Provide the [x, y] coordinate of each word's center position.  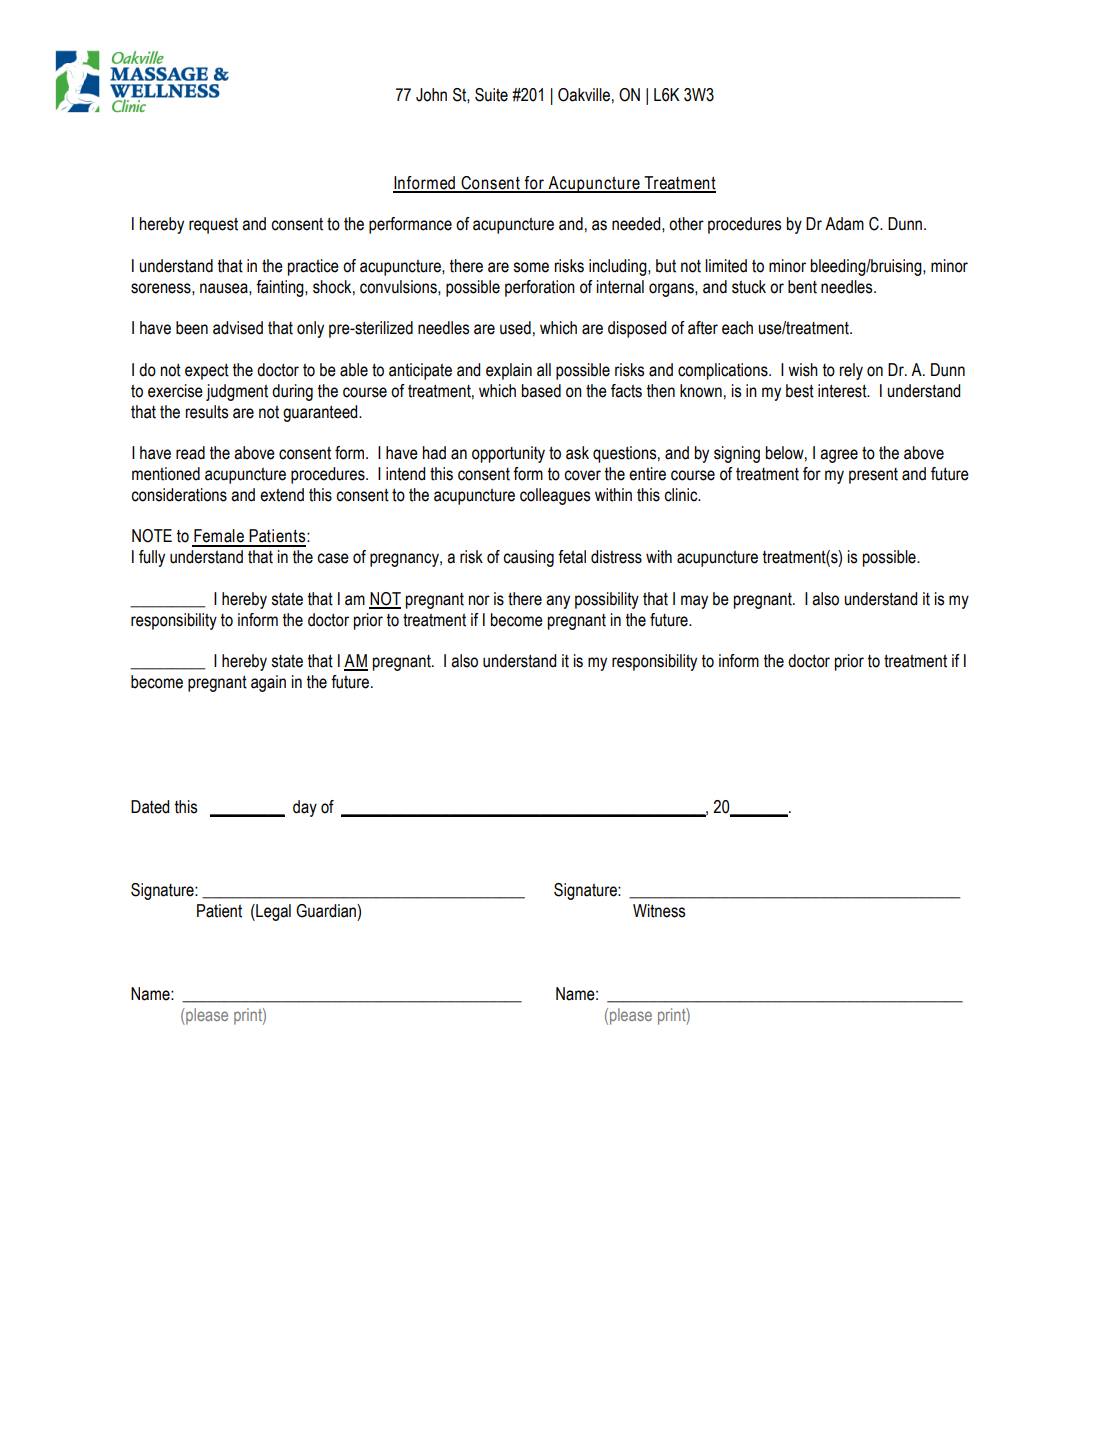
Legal [272, 912]
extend [282, 495]
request [213, 226]
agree [839, 456]
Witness [659, 911]
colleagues [555, 496]
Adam [844, 224]
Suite [491, 95]
